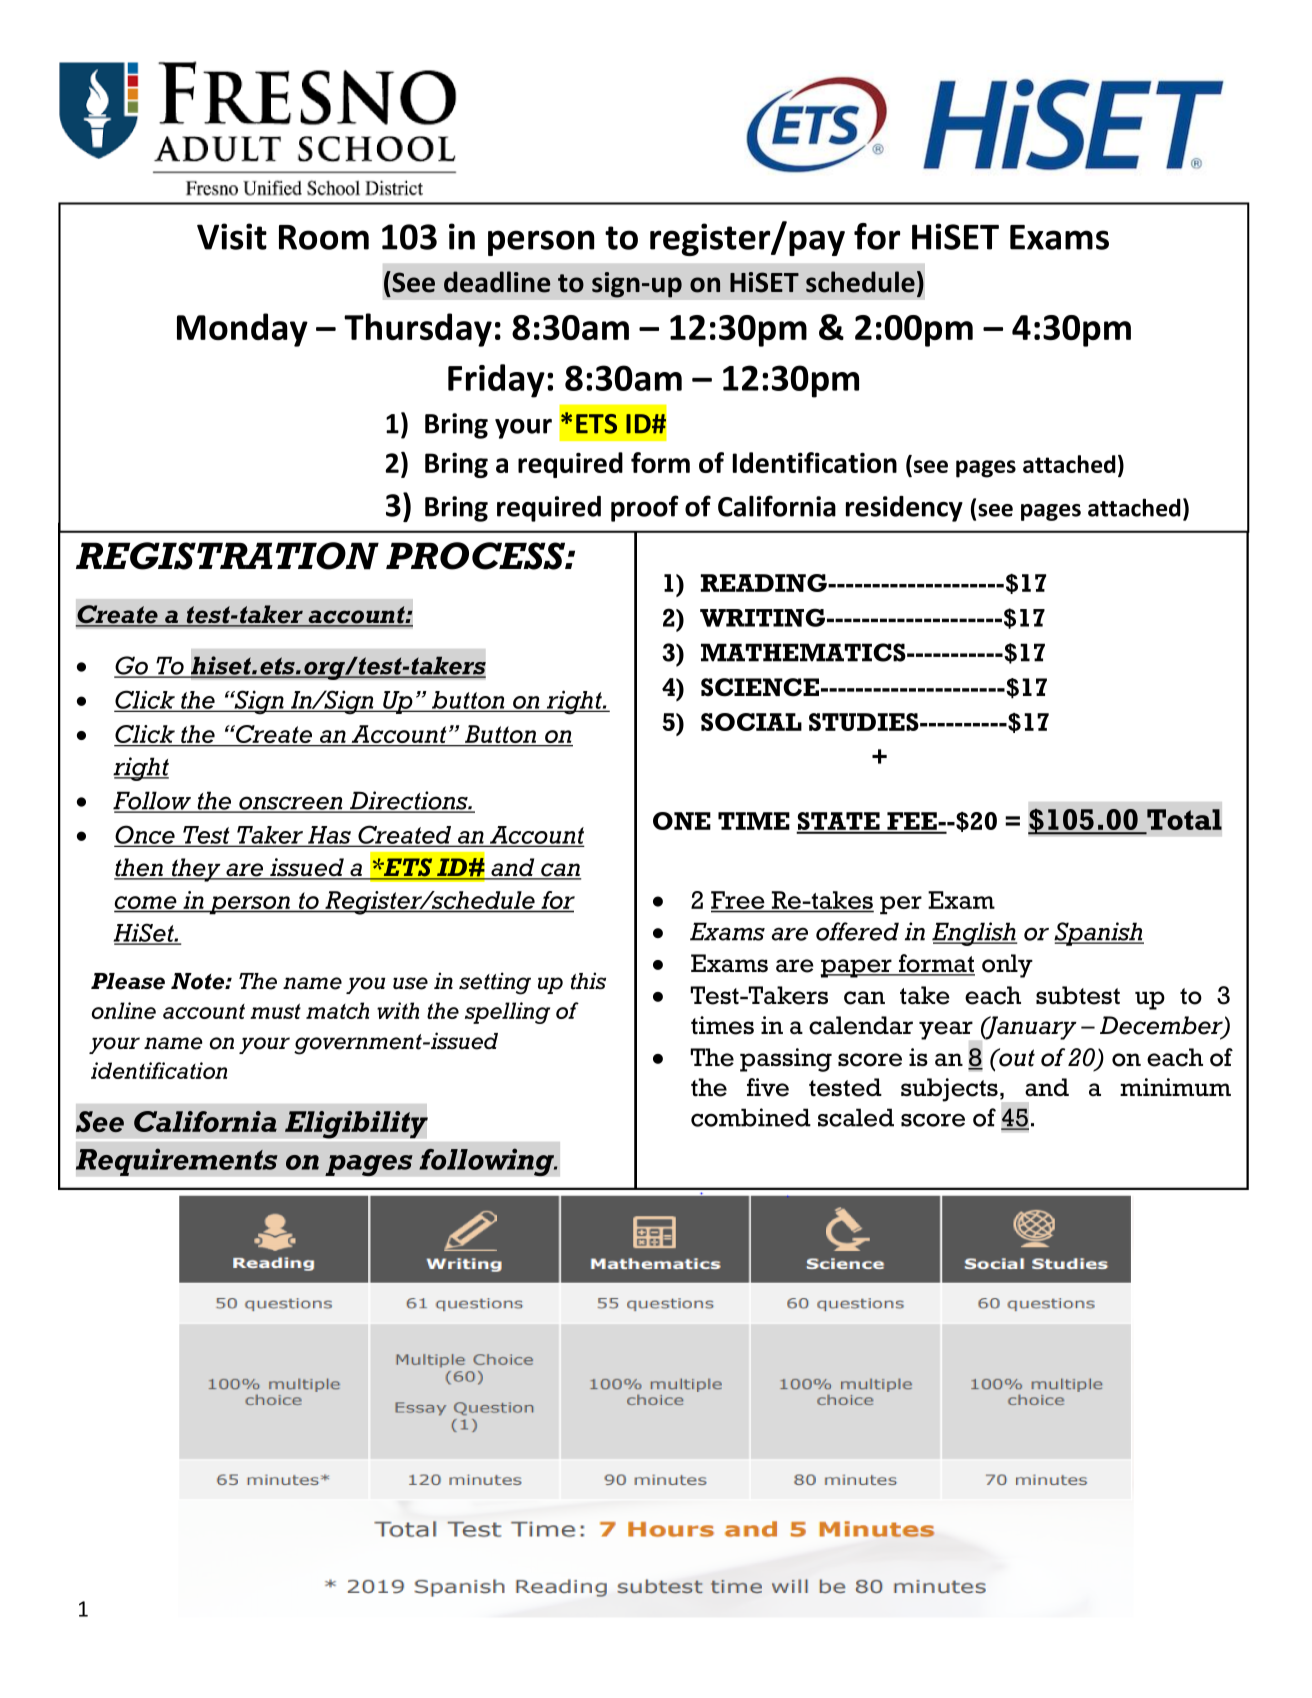 This image has width=1312, height=1698. Describe the element at coordinates (682, 821) in the image. I see `ONE` at that location.
